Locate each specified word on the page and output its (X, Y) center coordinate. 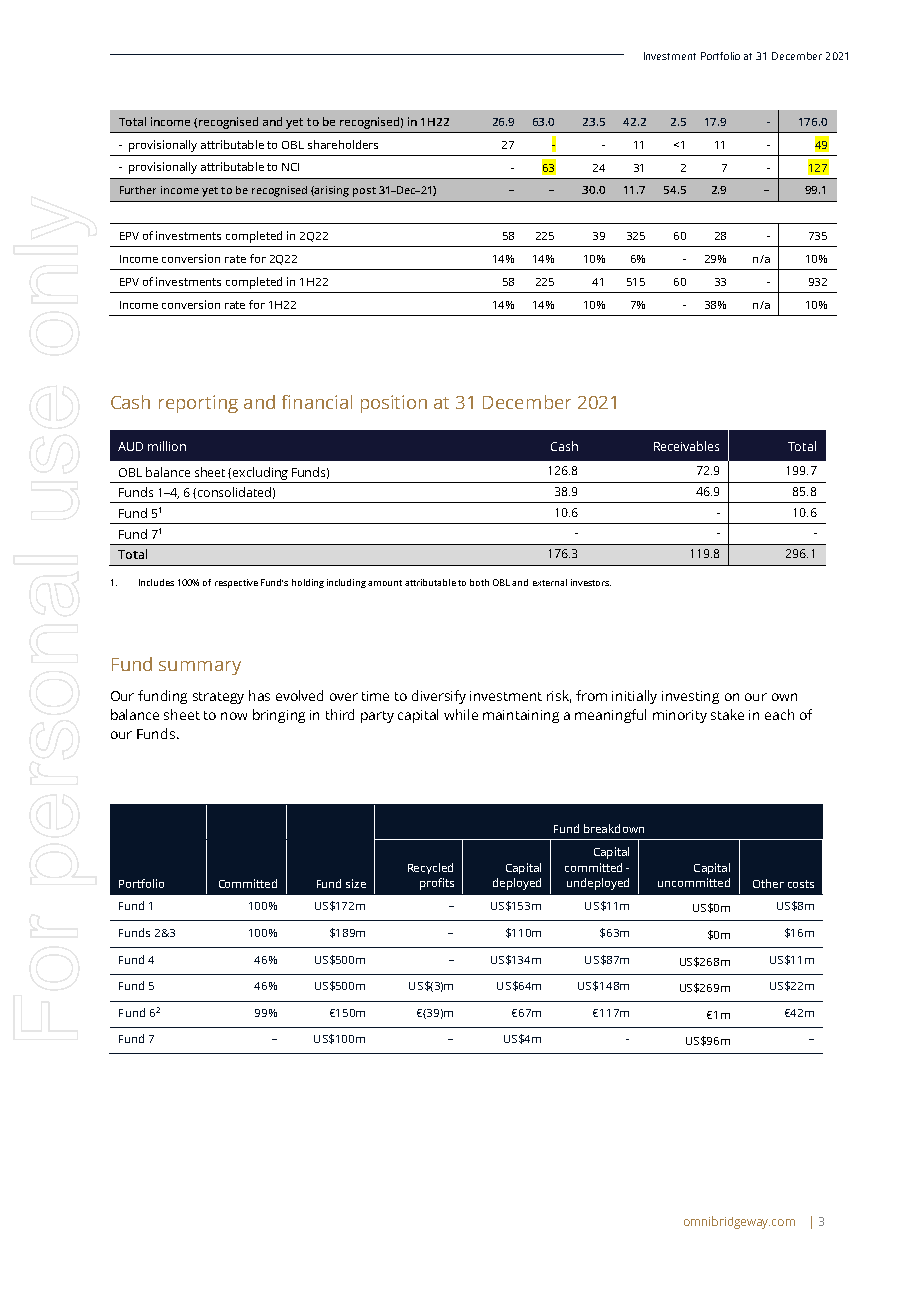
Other (768, 883)
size (356, 883)
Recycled (430, 868)
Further (138, 190)
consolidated (234, 492)
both (479, 582)
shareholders (343, 144)
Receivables (686, 446)
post (364, 192)
